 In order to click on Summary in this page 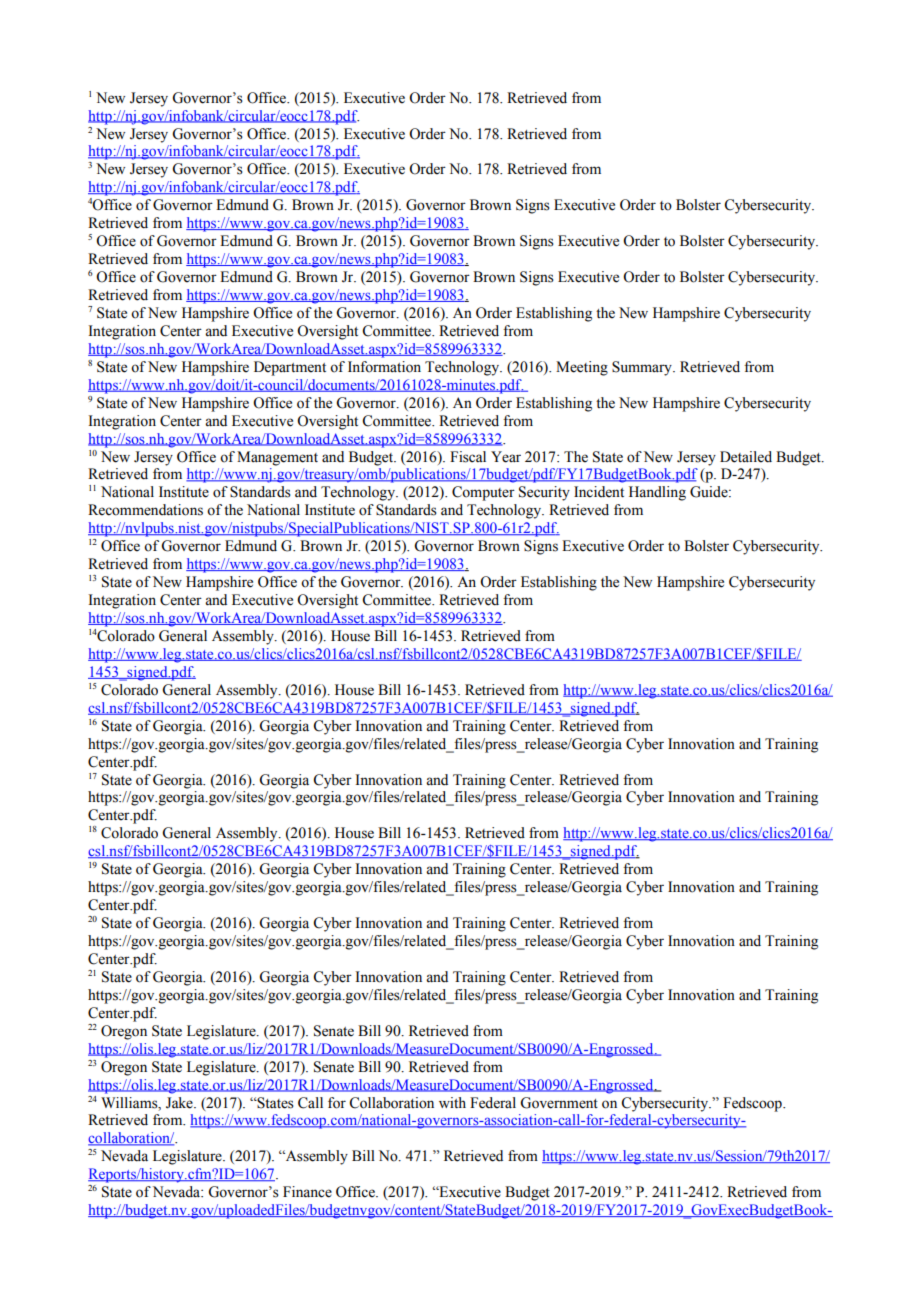, I will do `click(643, 368)`.
